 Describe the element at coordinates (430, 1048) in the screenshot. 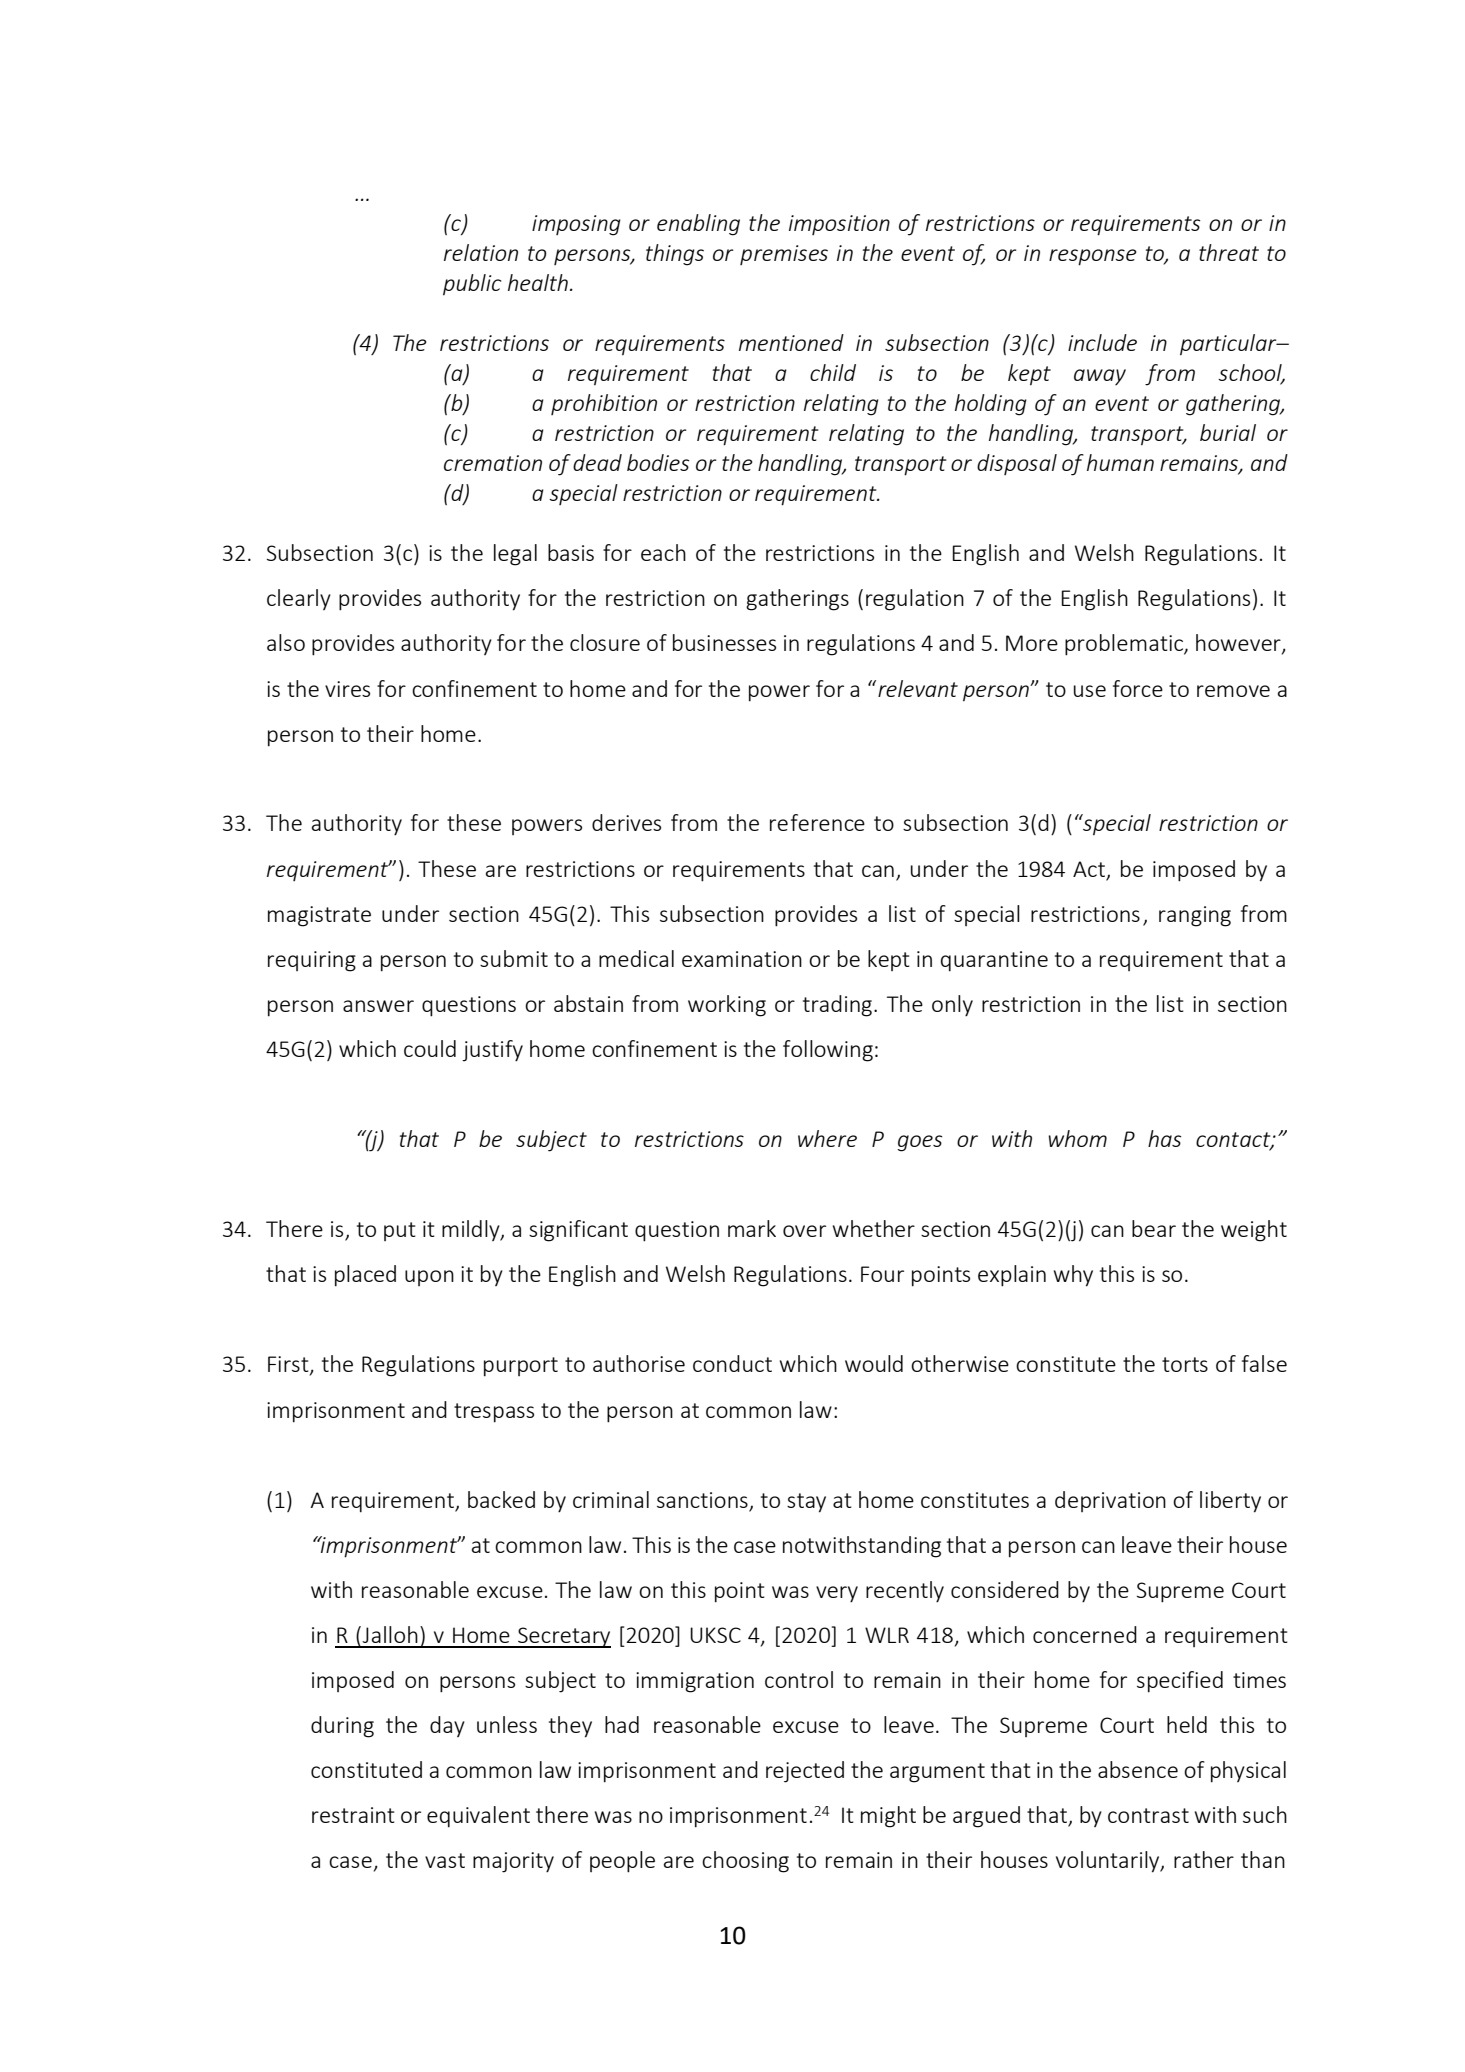

I see `could` at that location.
